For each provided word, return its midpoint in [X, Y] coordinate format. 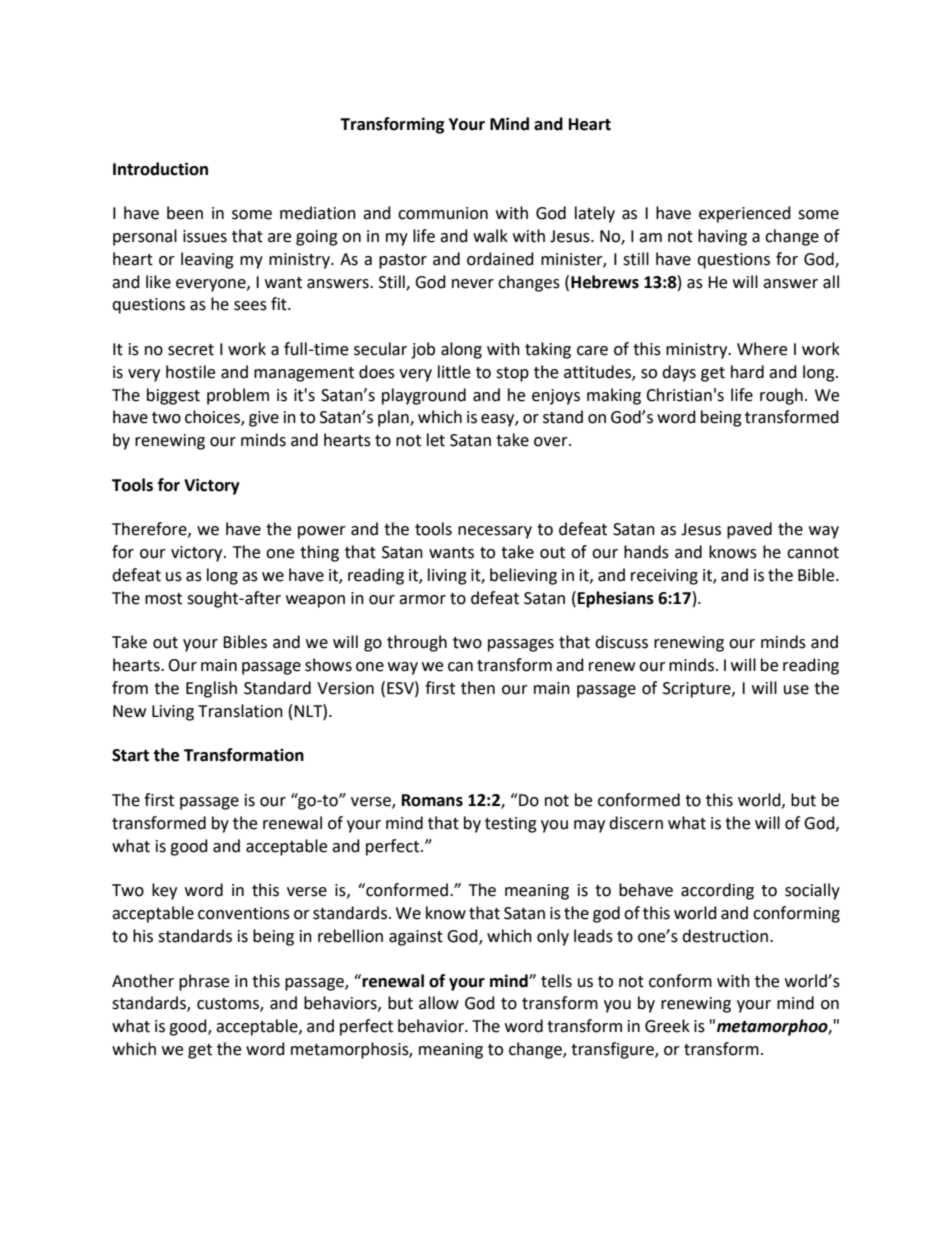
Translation [240, 711]
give [264, 419]
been [185, 213]
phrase [204, 982]
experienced [745, 214]
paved [749, 530]
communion [443, 213]
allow [439, 1003]
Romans [432, 800]
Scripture [698, 690]
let [436, 440]
